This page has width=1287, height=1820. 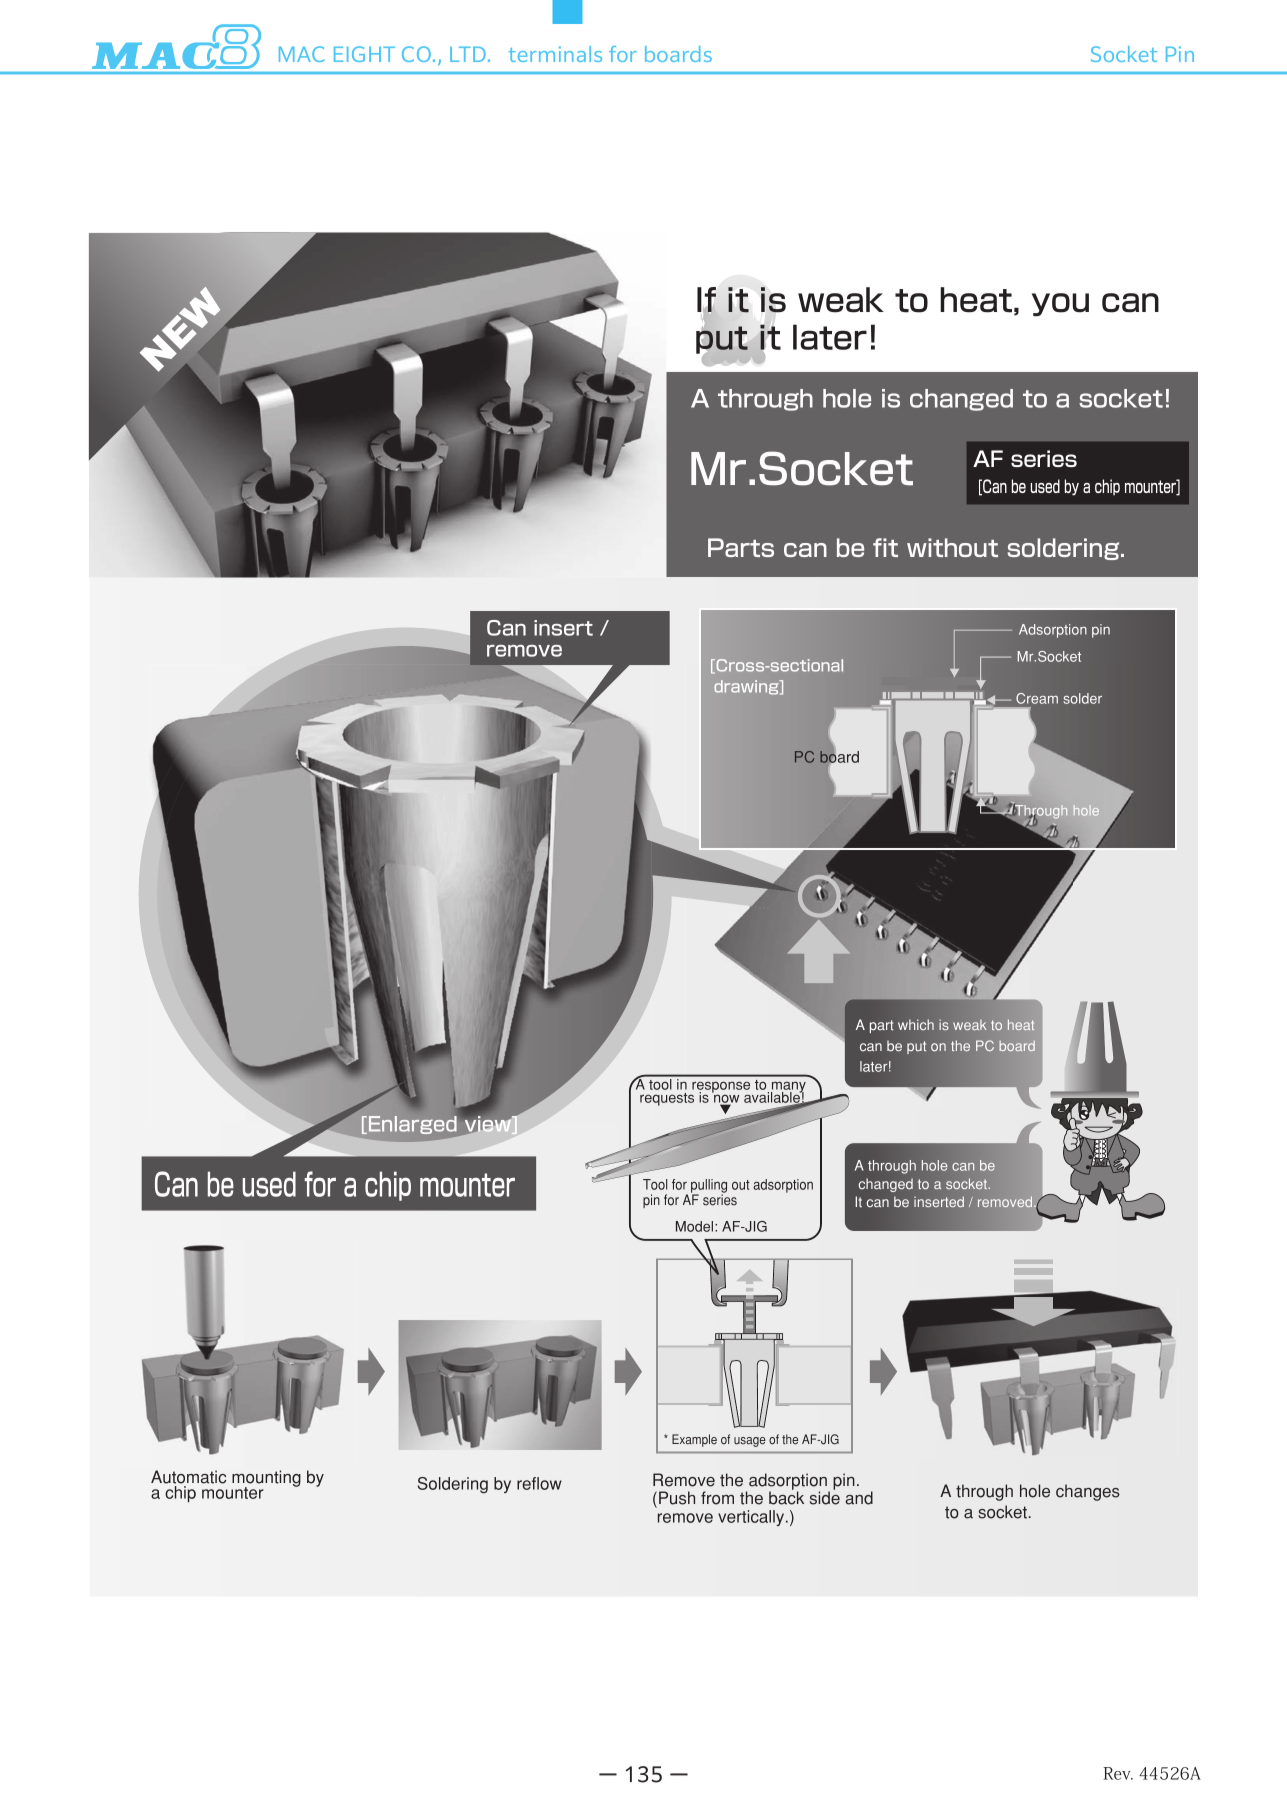 What do you see at coordinates (555, 54) in the page?
I see `terminals` at bounding box center [555, 54].
